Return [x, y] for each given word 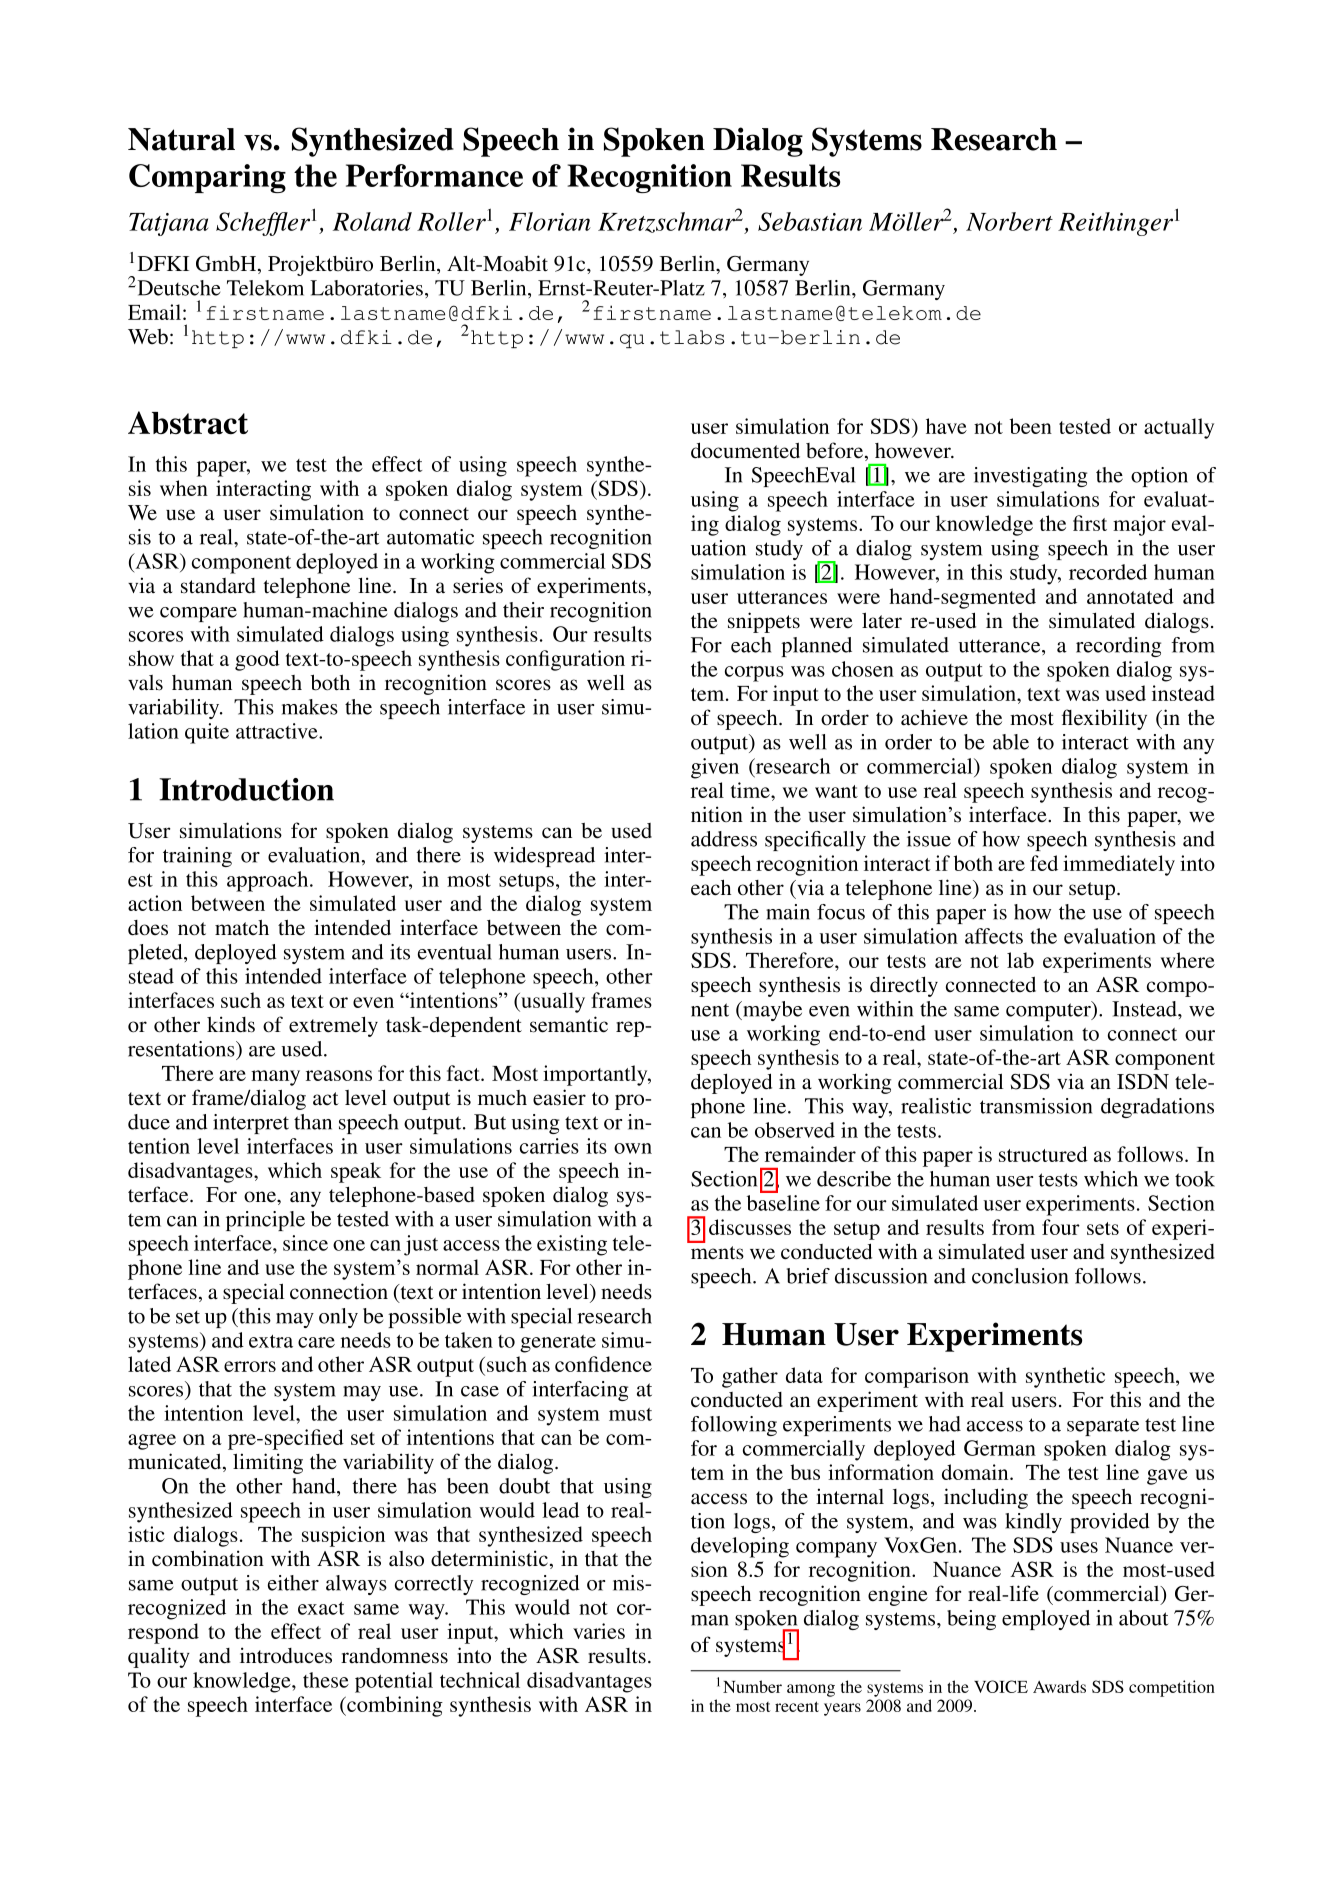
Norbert [1009, 221]
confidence [603, 1364]
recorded [1108, 572]
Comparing [207, 178]
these [326, 1680]
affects [994, 936]
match [242, 927]
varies [599, 1631]
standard [218, 586]
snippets [764, 622]
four [1061, 1227]
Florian [550, 221]
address [724, 839]
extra [271, 1341]
